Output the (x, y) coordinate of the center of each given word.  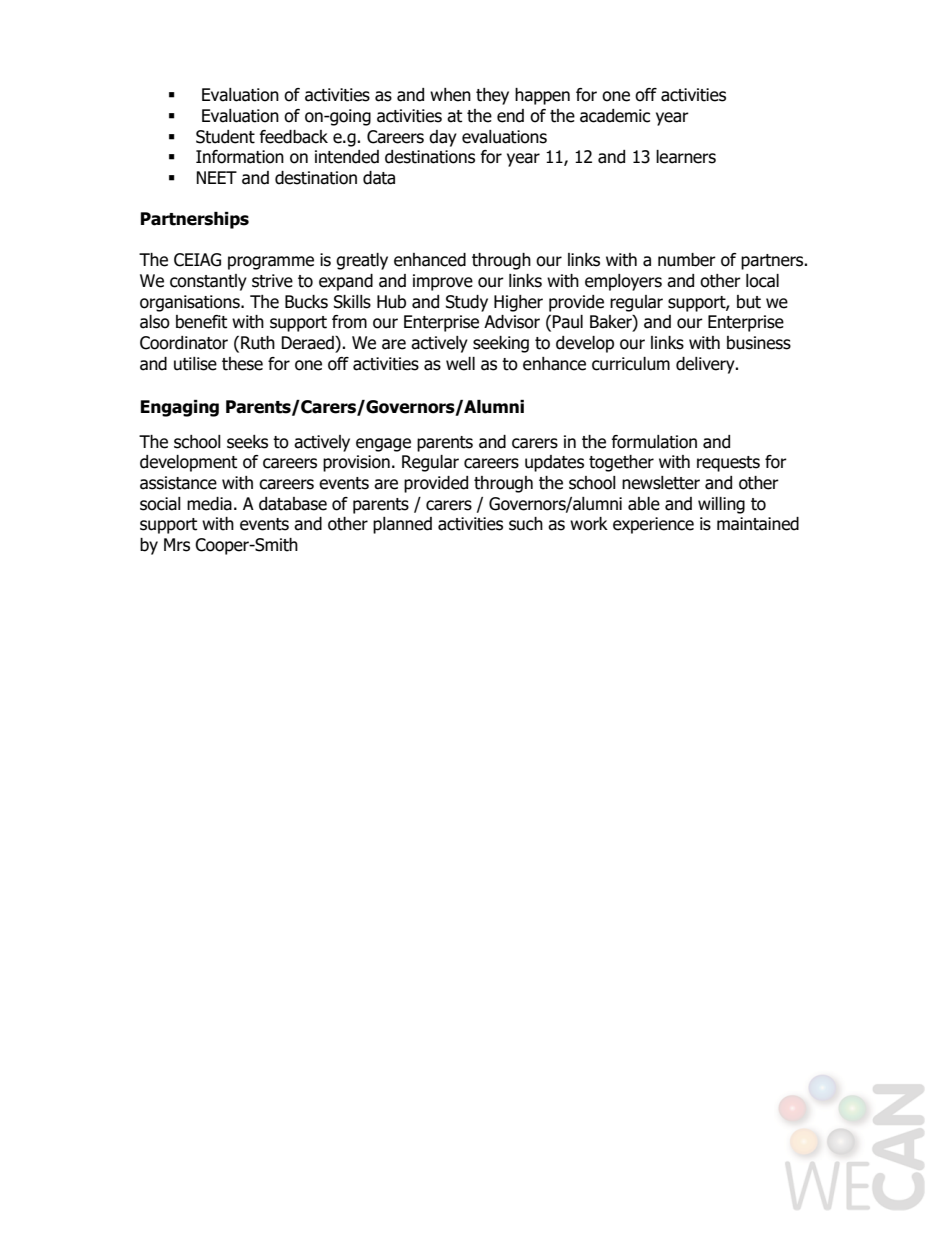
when (450, 95)
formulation (654, 442)
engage (383, 445)
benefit (201, 322)
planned (402, 525)
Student (225, 137)
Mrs (177, 545)
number (687, 260)
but (749, 302)
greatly (362, 261)
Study (467, 303)
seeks (247, 442)
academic (615, 116)
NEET (216, 177)
